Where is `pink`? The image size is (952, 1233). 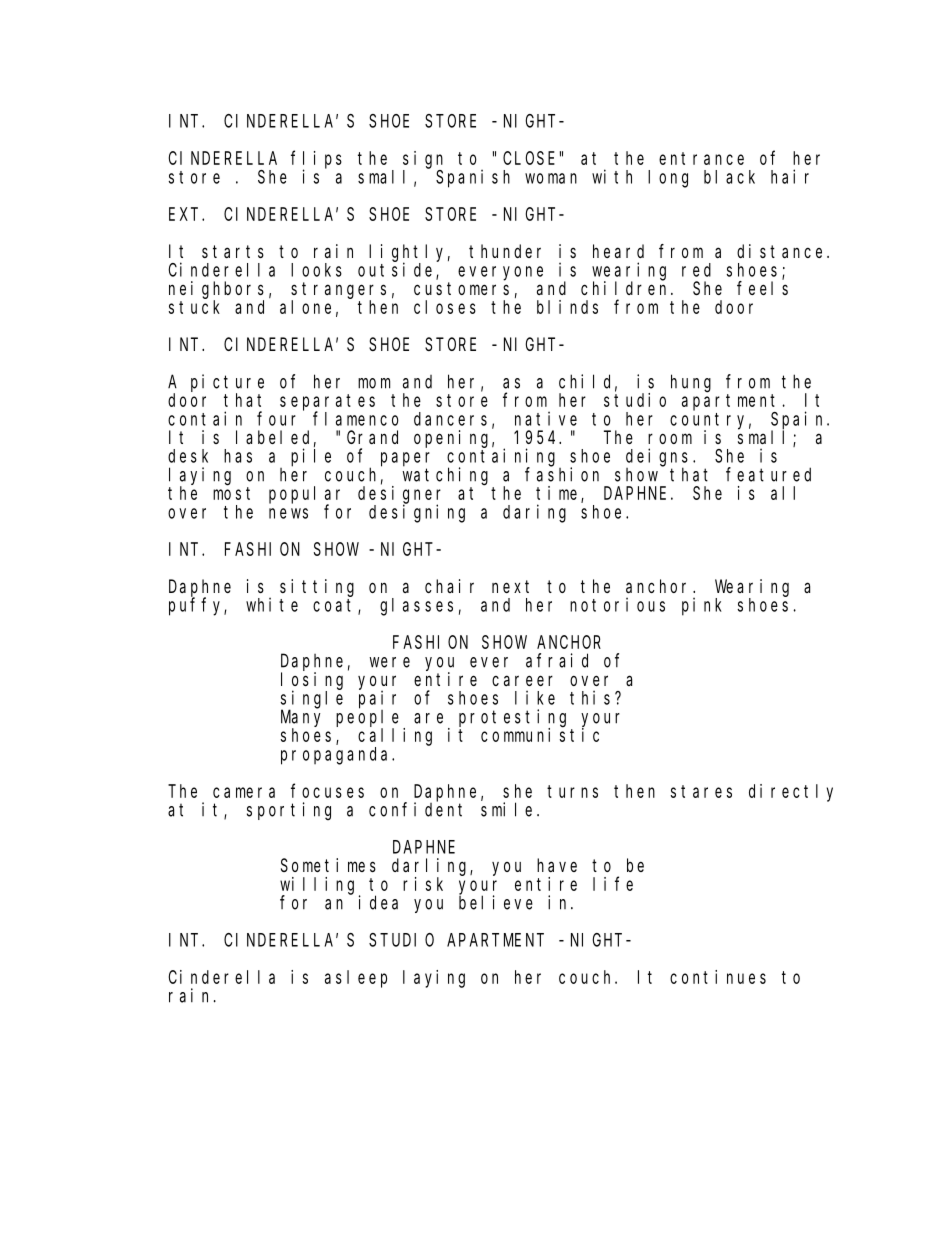
pink is located at coordinates (702, 606).
